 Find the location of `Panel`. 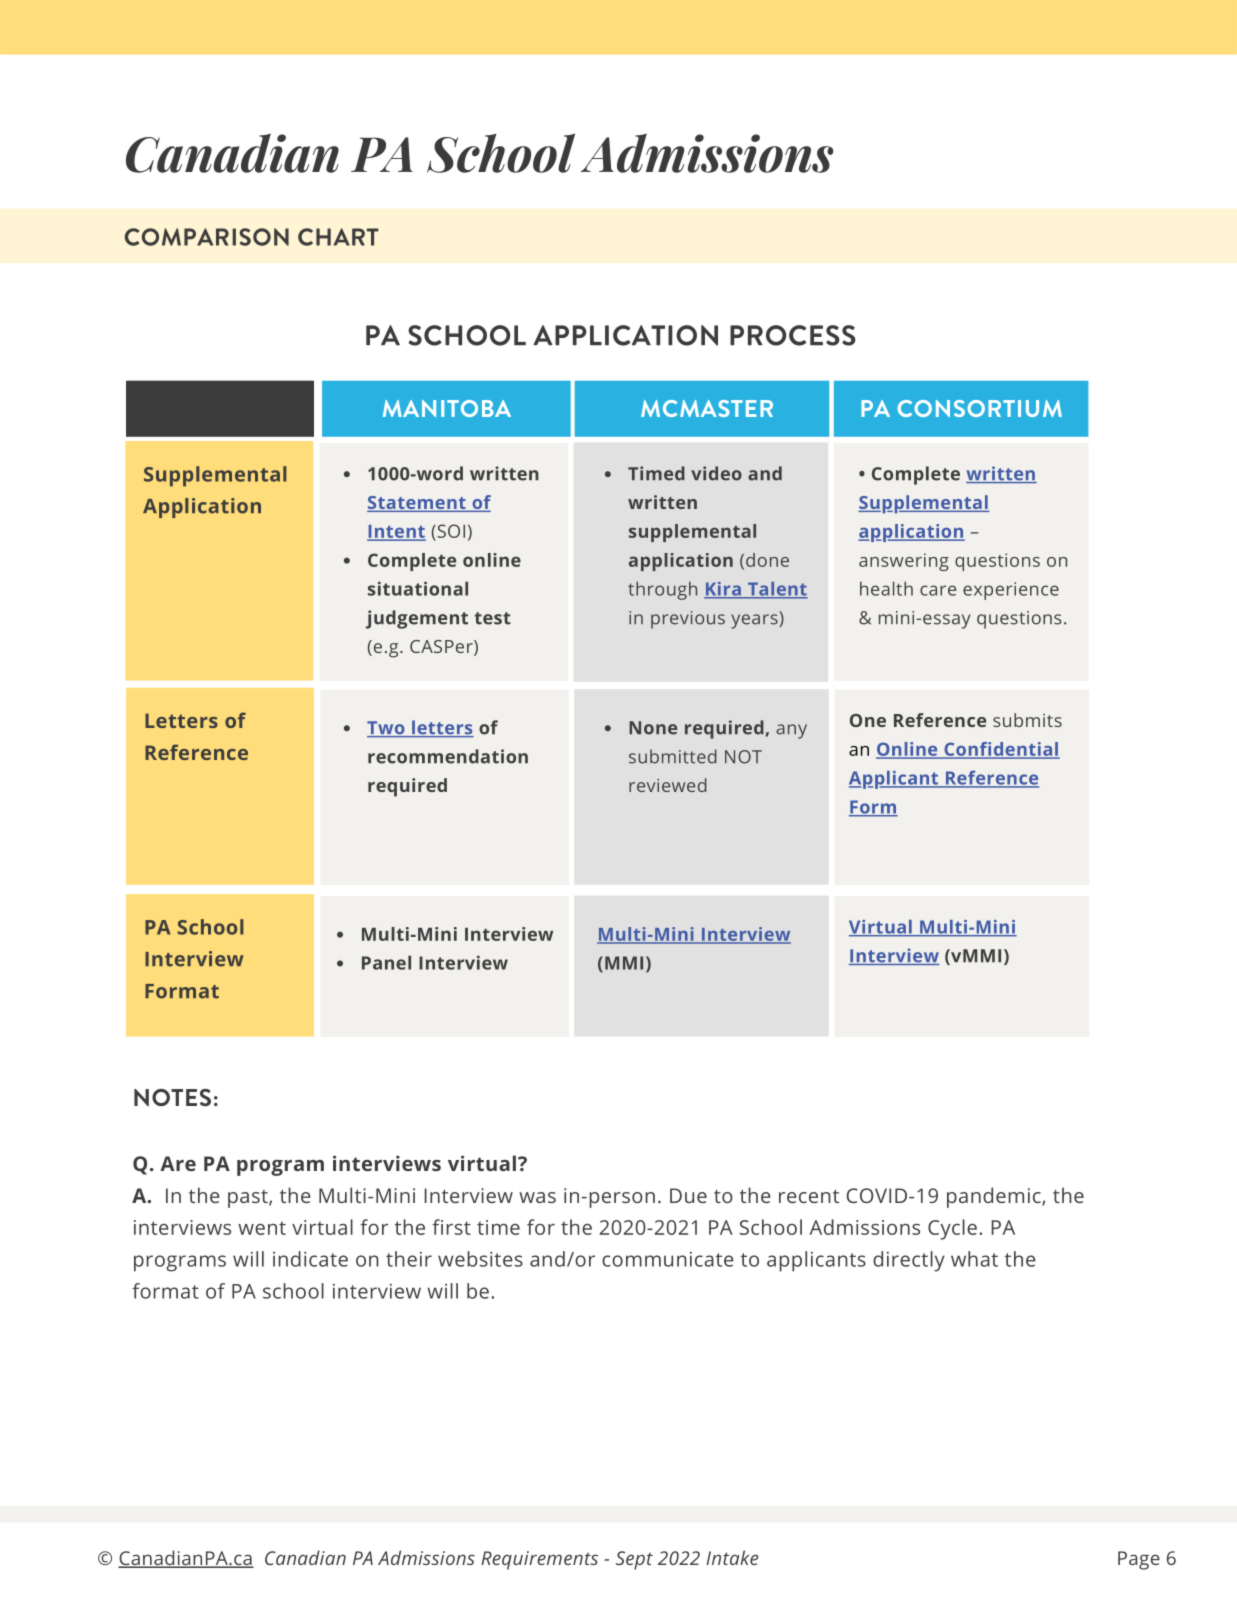

Panel is located at coordinates (386, 962).
